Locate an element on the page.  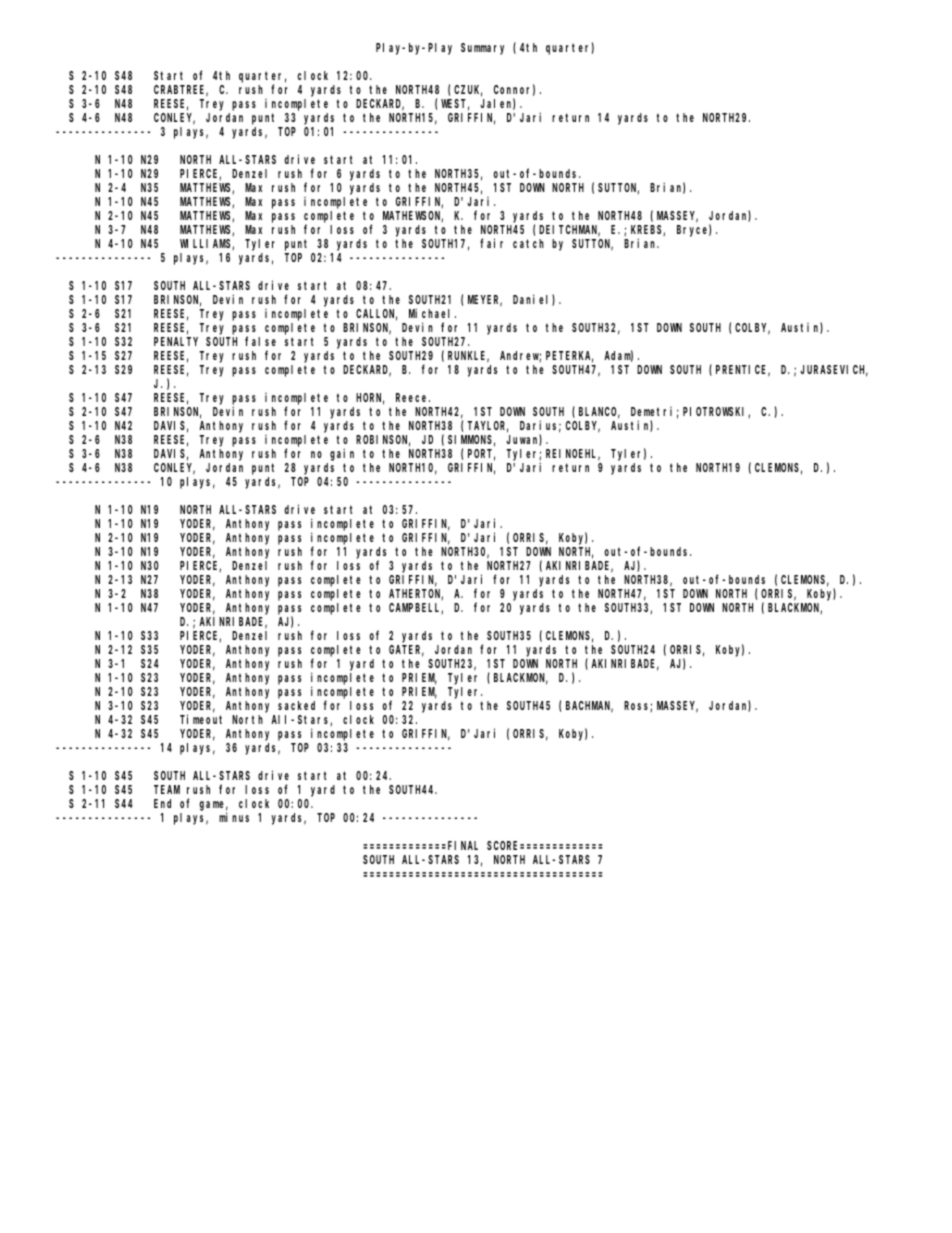
catch is located at coordinates (528, 243).
